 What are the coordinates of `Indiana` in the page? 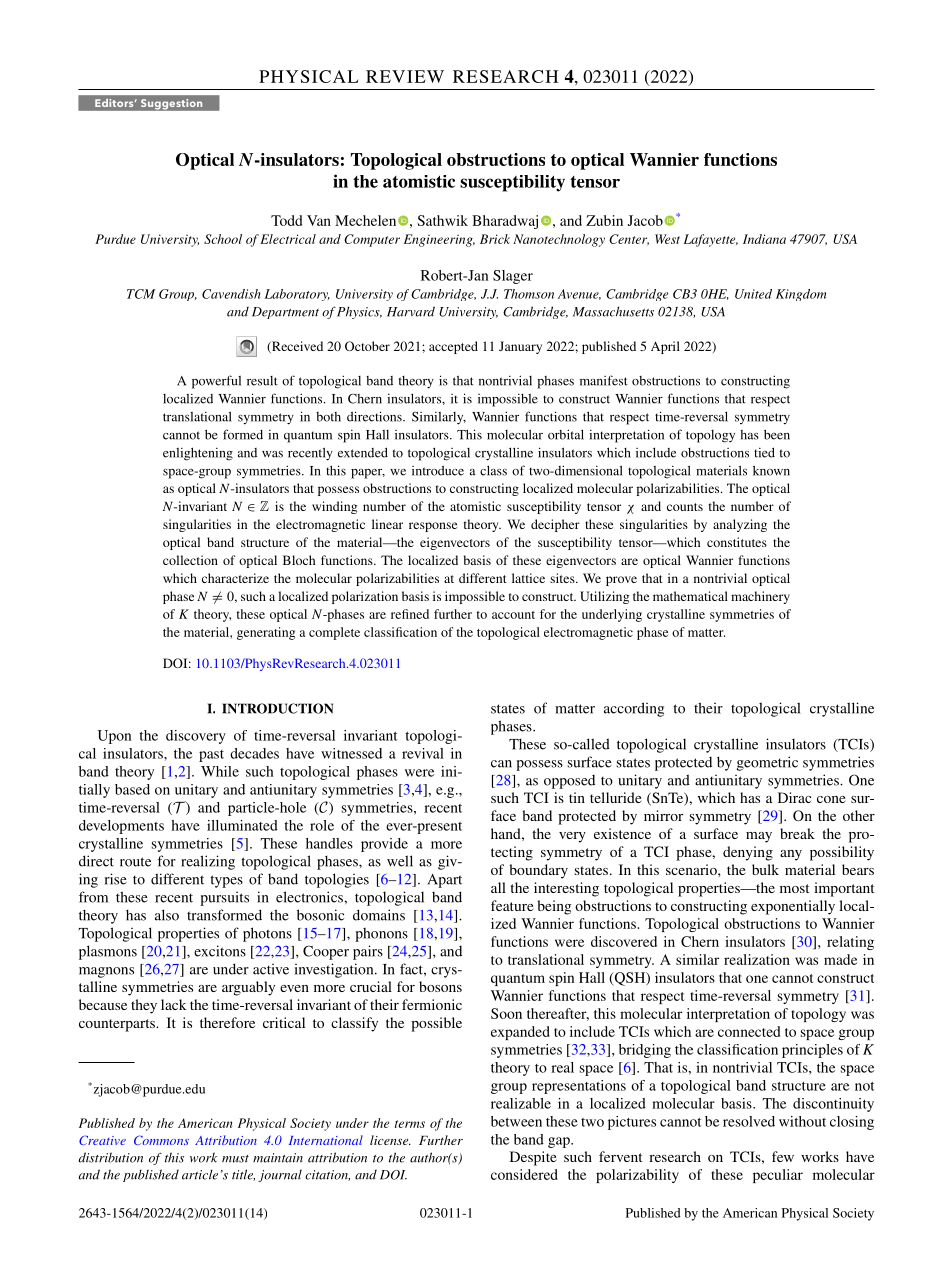 It's located at (764, 239).
